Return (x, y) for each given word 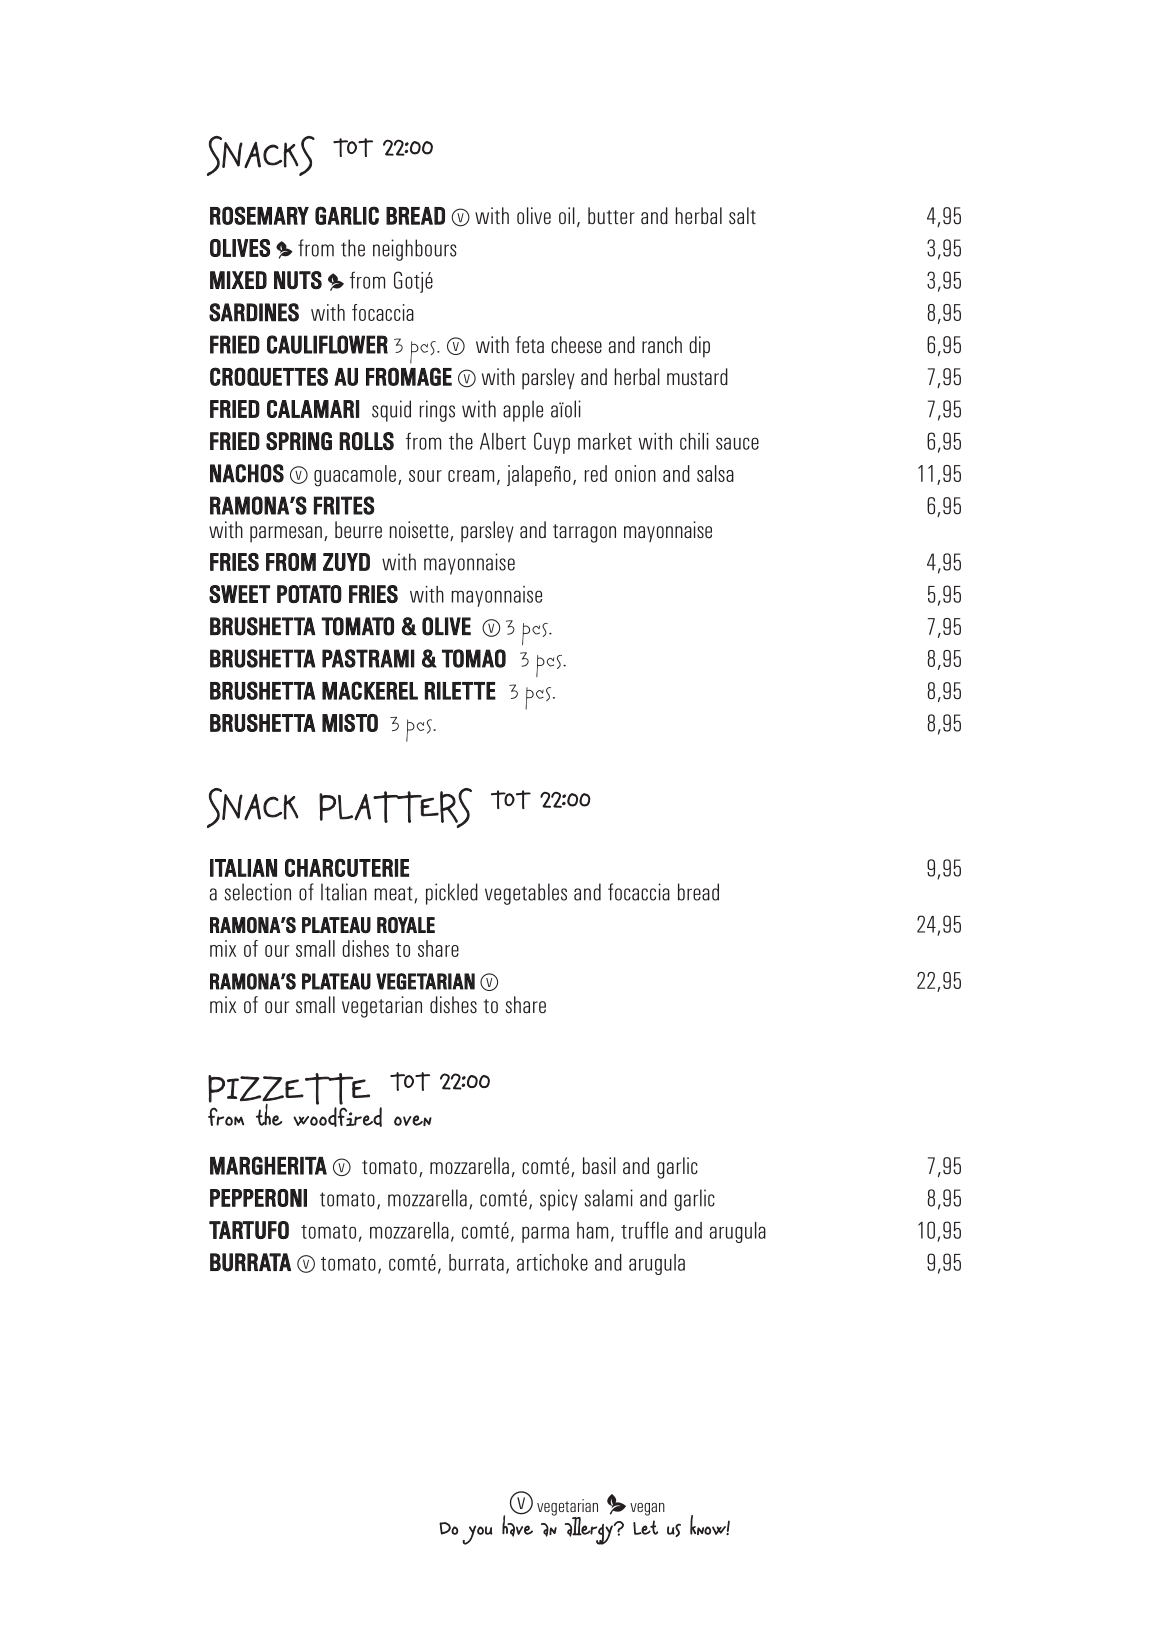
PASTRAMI (368, 658)
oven (413, 1120)
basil (599, 1165)
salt (742, 216)
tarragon (584, 533)
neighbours (415, 250)
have (517, 1525)
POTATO (309, 594)
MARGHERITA (268, 1165)
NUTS (298, 280)
